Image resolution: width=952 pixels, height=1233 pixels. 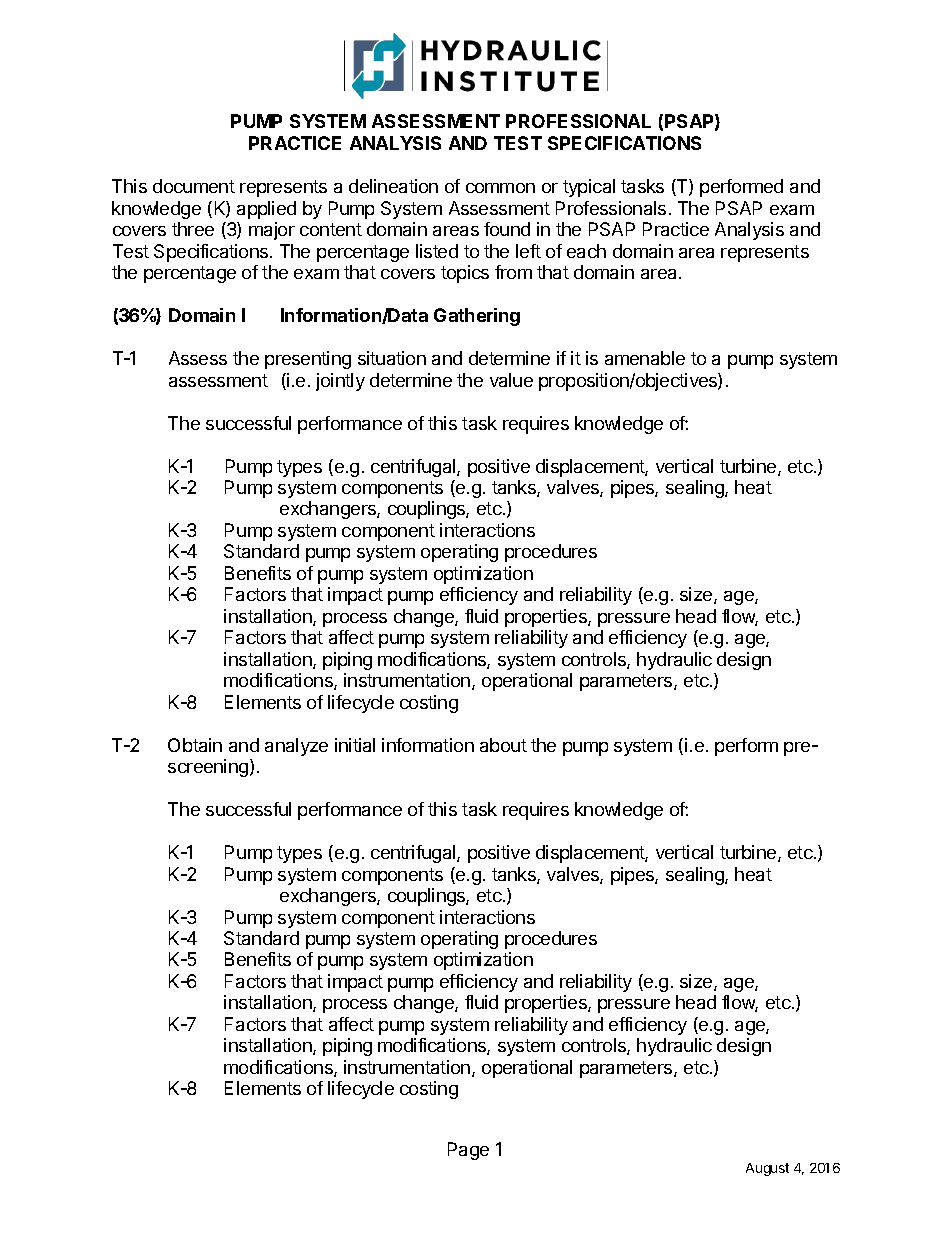 I want to click on applied, so click(x=266, y=210).
